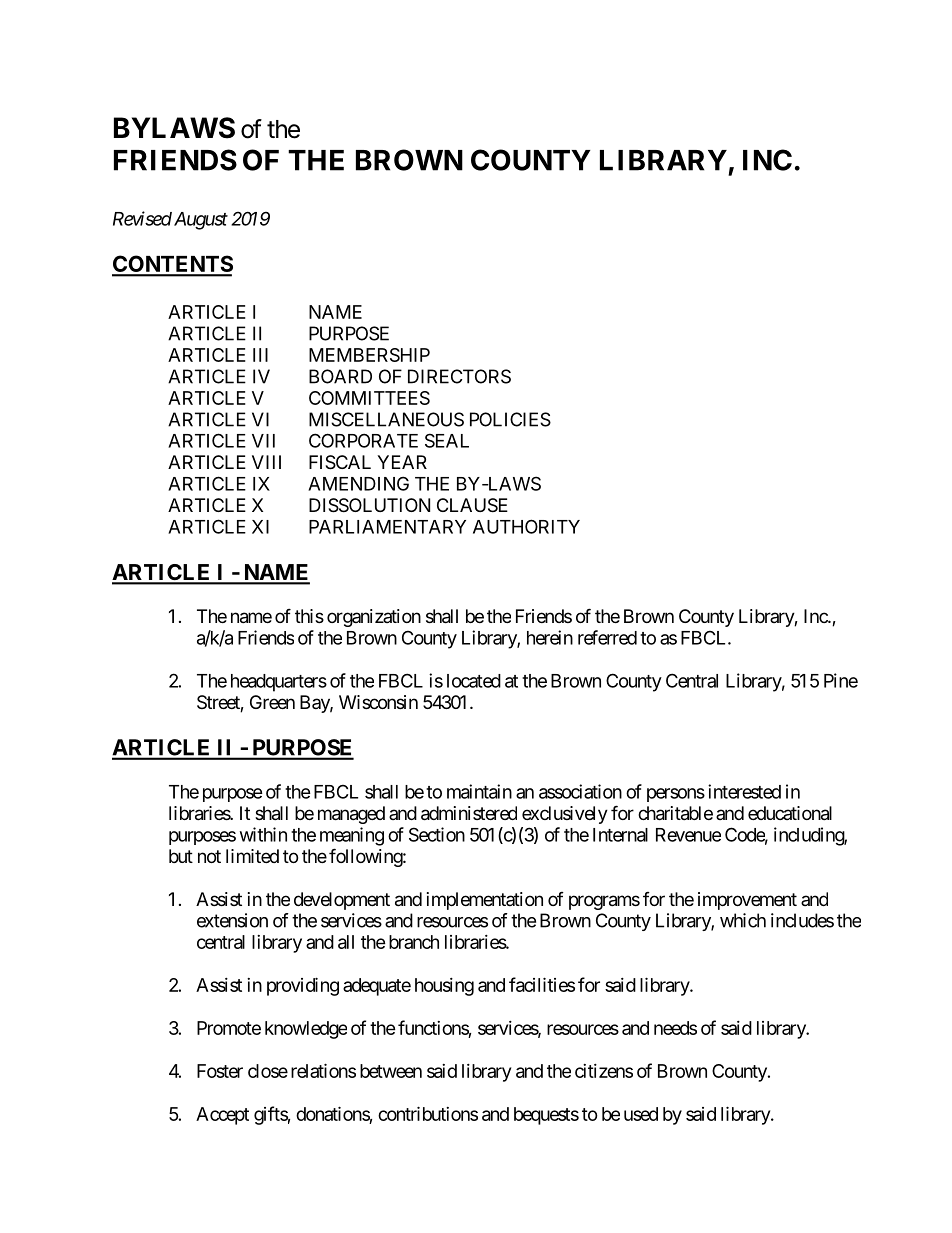 The height and width of the image is (1233, 952). What do you see at coordinates (272, 702) in the image?
I see `Green` at bounding box center [272, 702].
